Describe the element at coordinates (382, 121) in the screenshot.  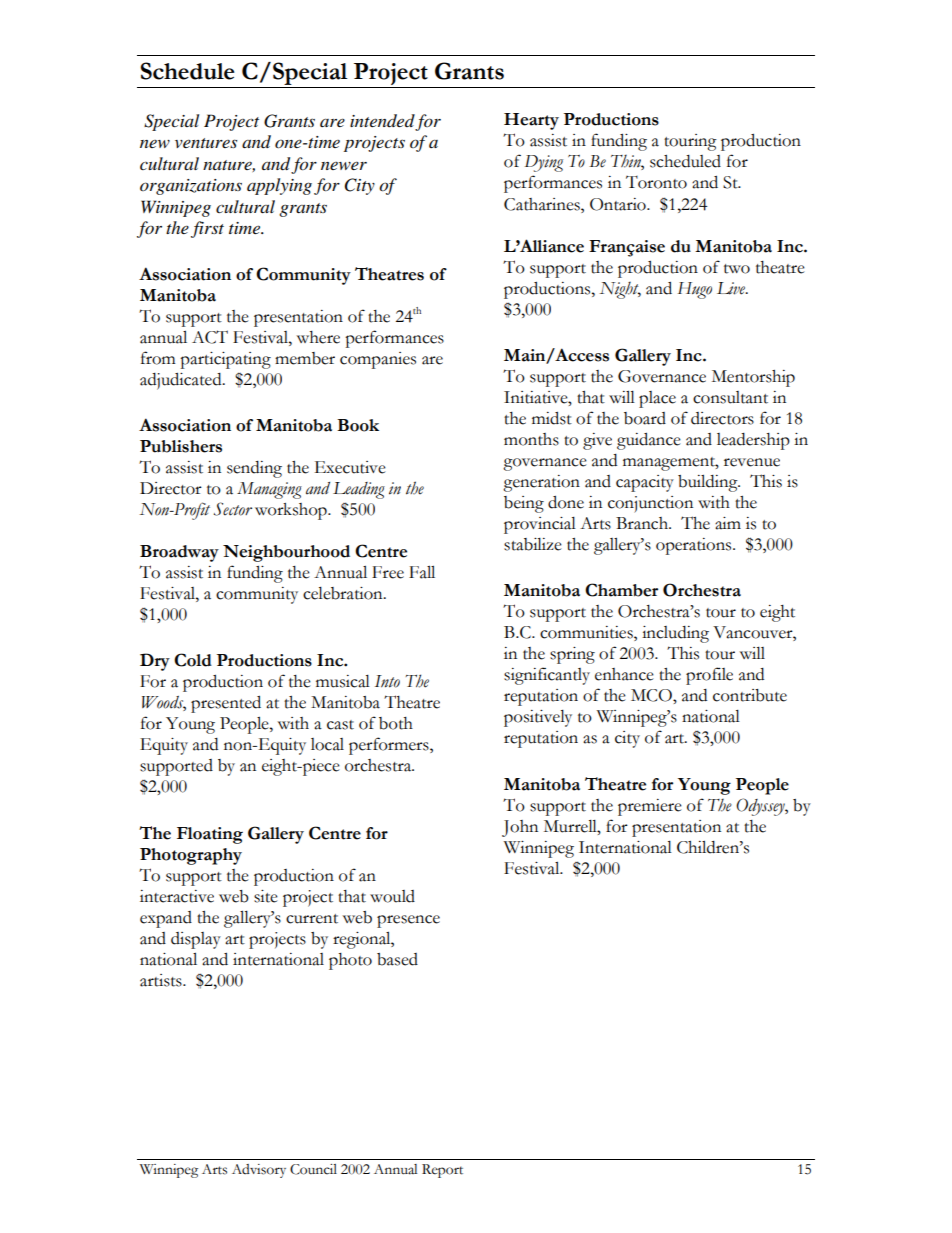
I see `intended` at that location.
